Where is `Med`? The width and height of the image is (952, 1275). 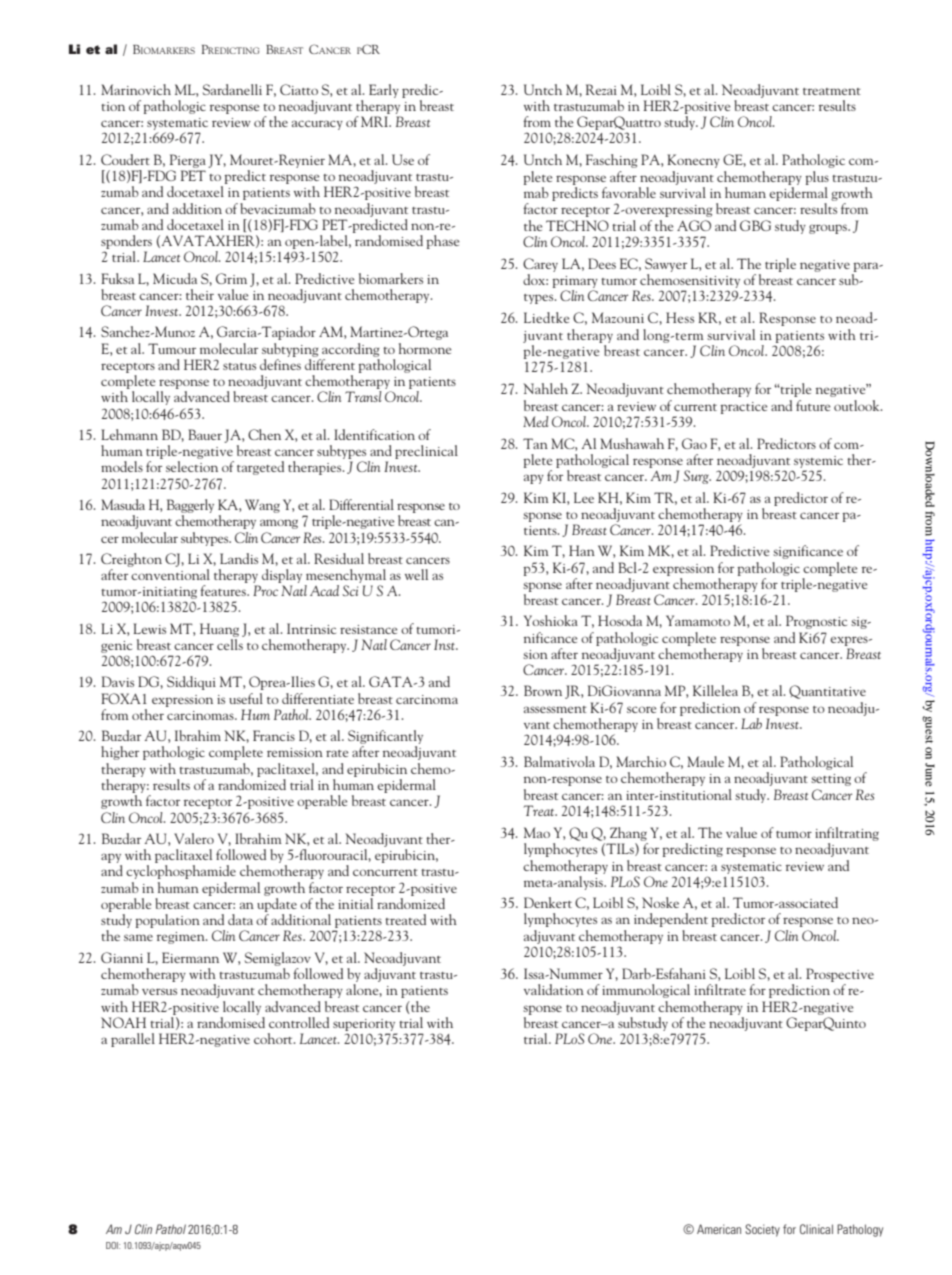 Med is located at coordinates (535, 421).
